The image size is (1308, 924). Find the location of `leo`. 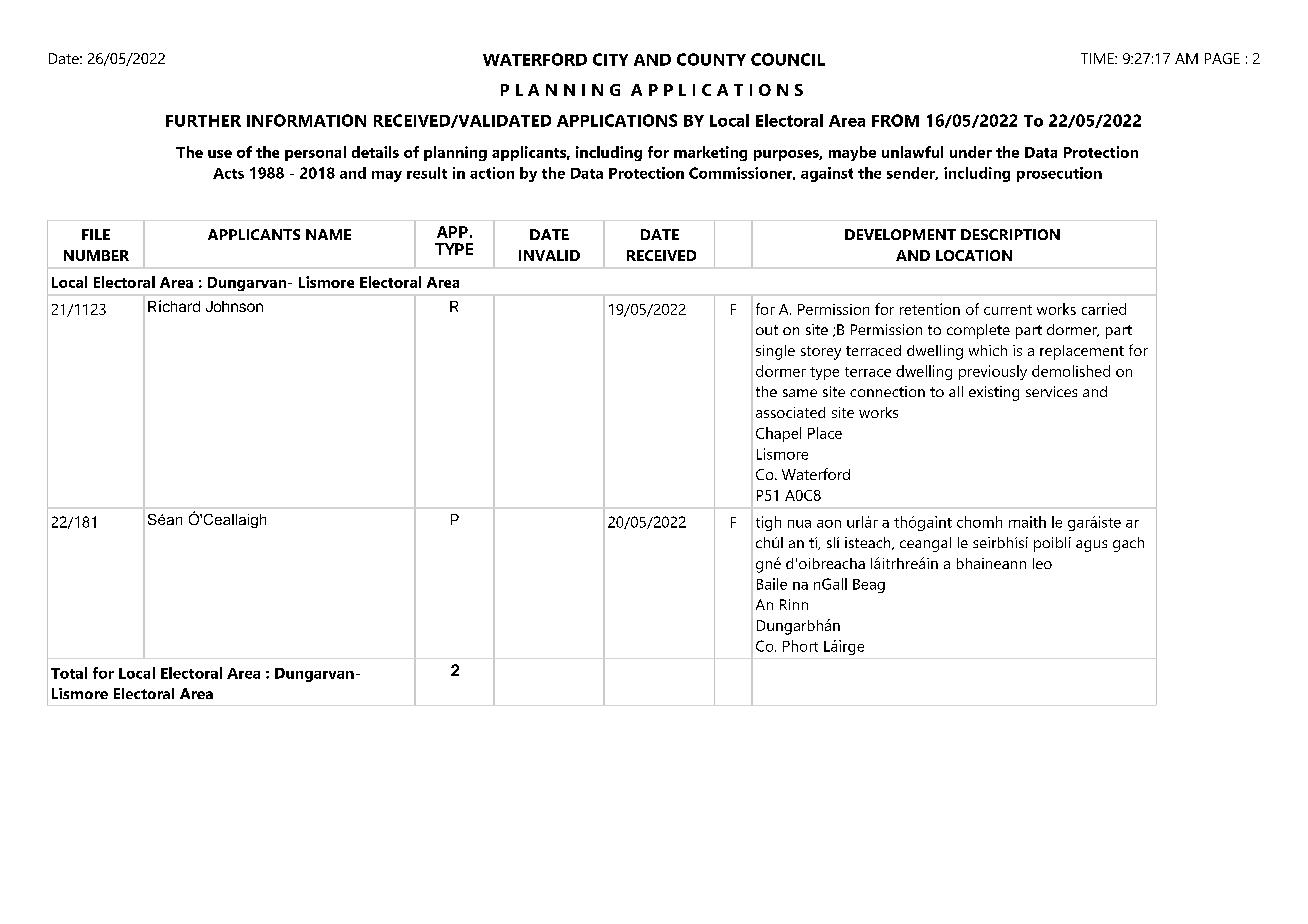

leo is located at coordinates (1042, 563).
